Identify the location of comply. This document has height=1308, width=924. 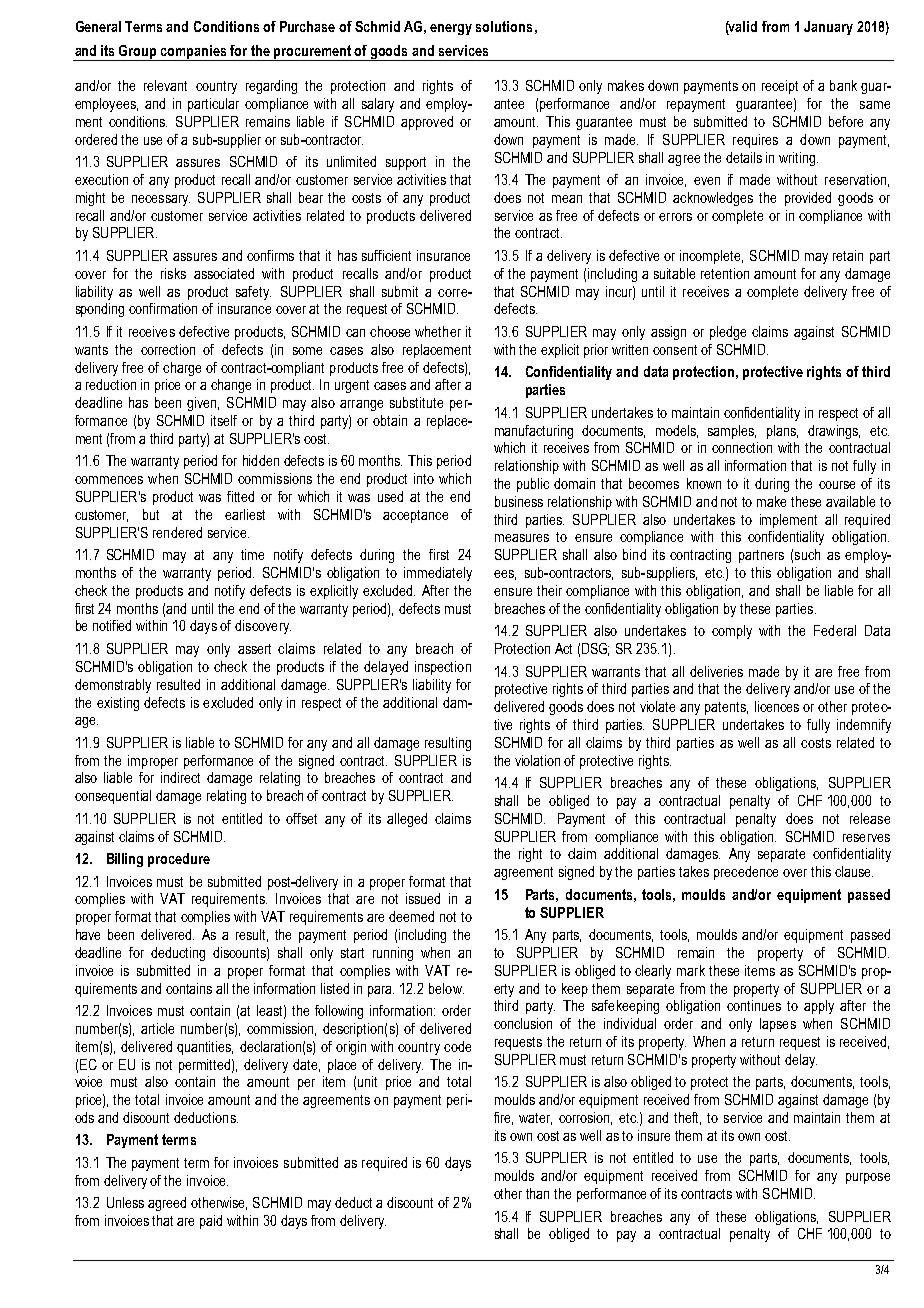
(732, 632).
